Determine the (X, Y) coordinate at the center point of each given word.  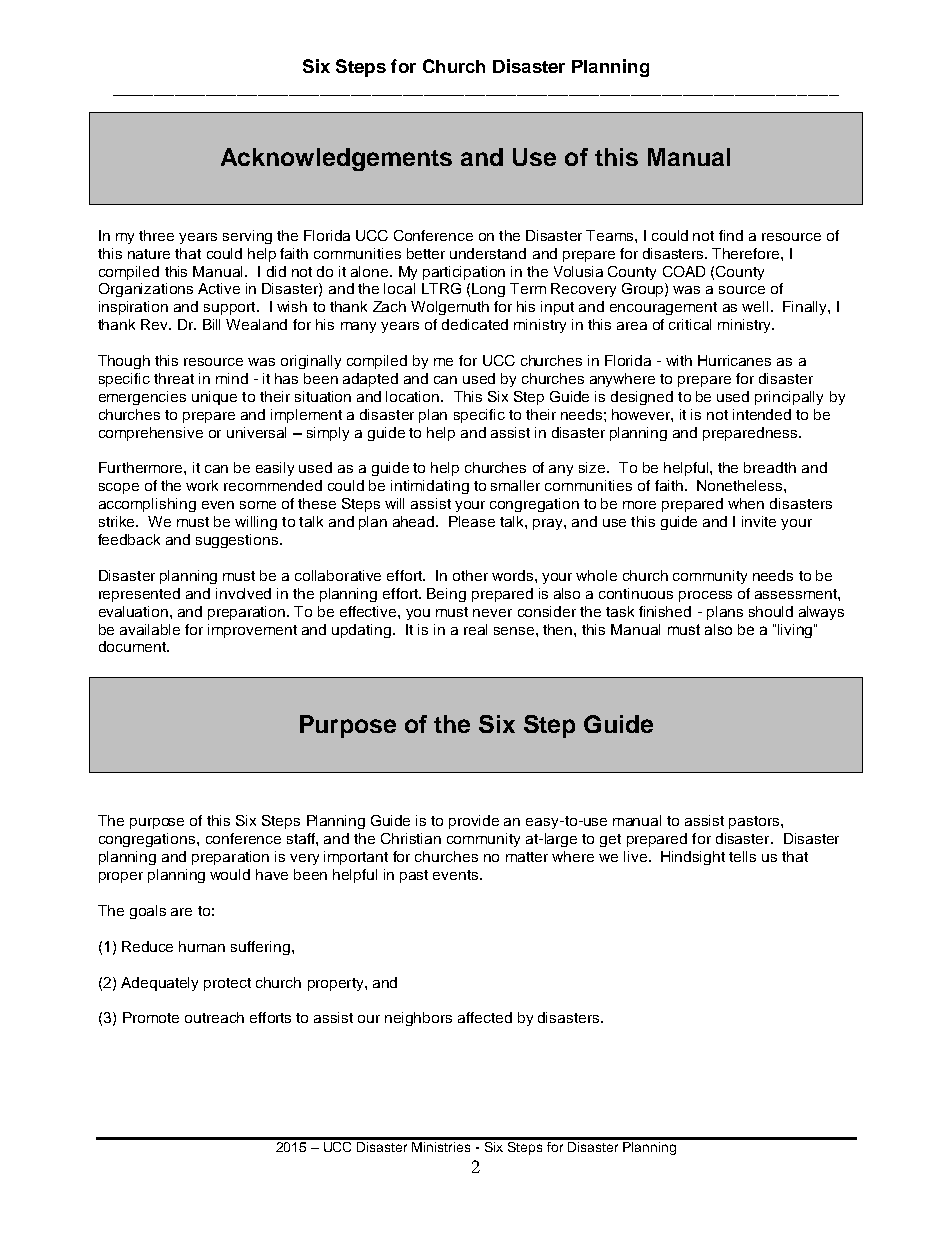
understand (488, 253)
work (202, 485)
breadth (770, 467)
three (156, 235)
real (475, 629)
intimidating (430, 487)
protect (227, 984)
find (731, 235)
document (133, 646)
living (795, 631)
